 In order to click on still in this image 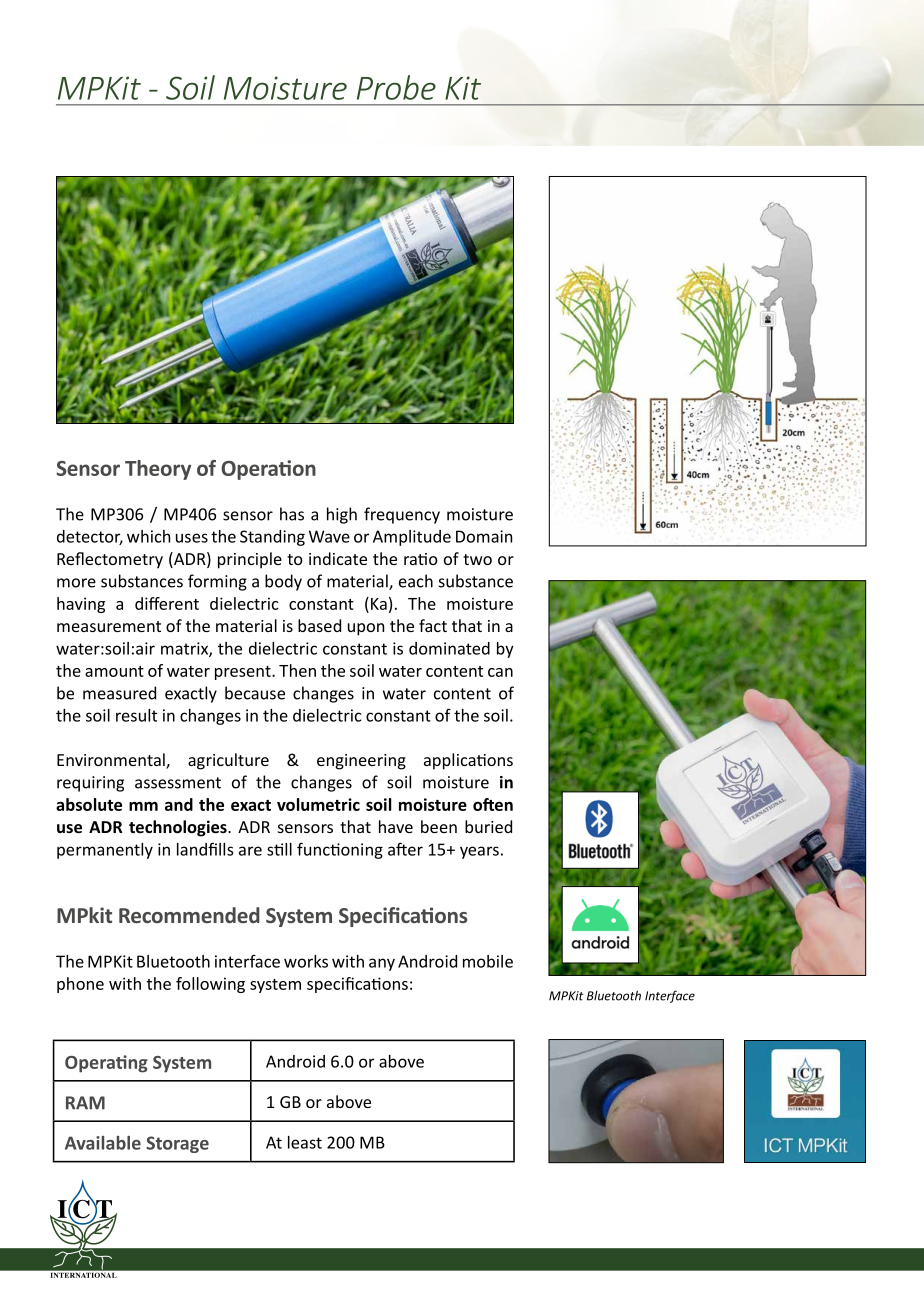, I will do `click(279, 849)`.
